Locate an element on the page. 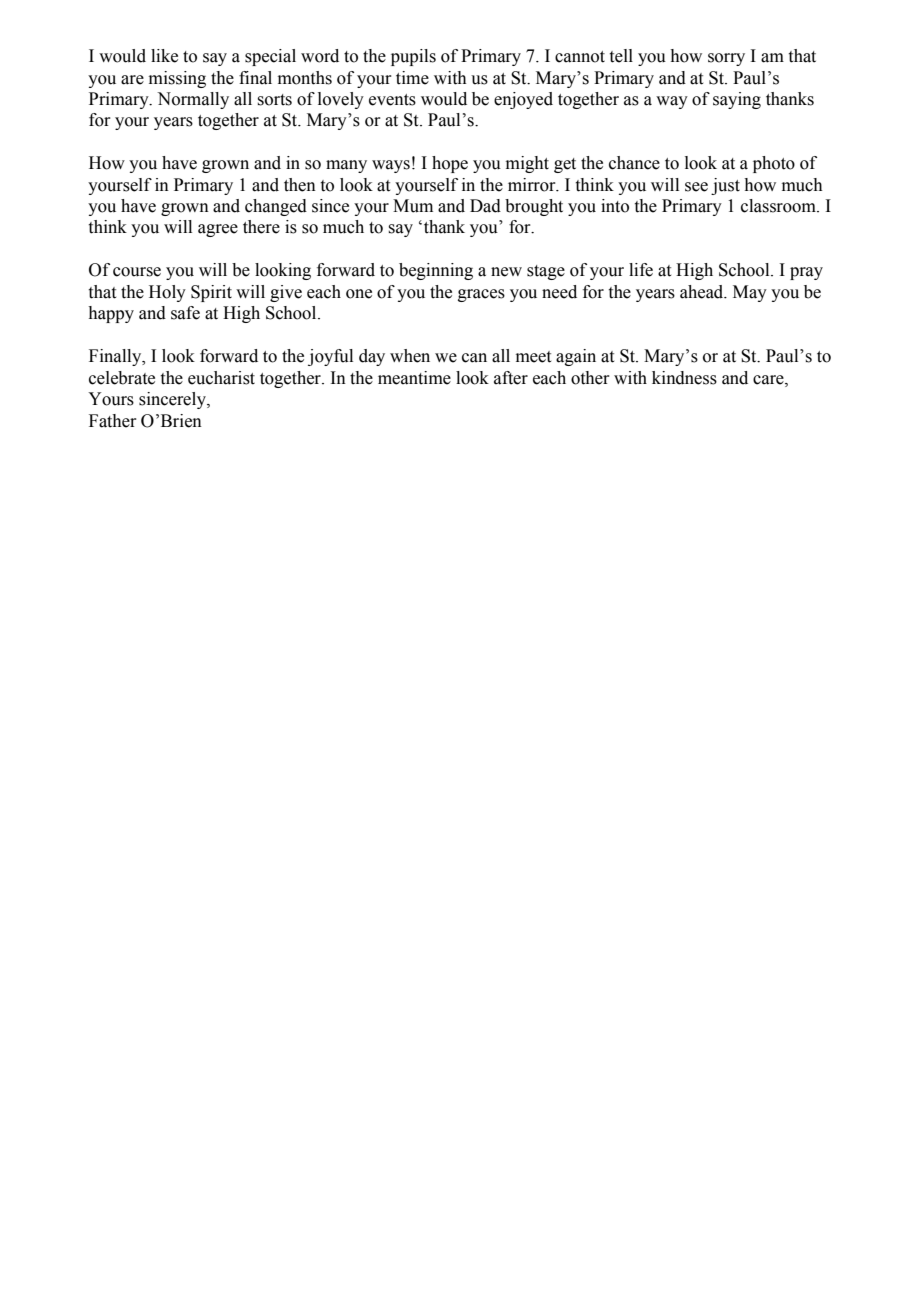 The height and width of the document is (1308, 924). classroom is located at coordinates (779, 206).
